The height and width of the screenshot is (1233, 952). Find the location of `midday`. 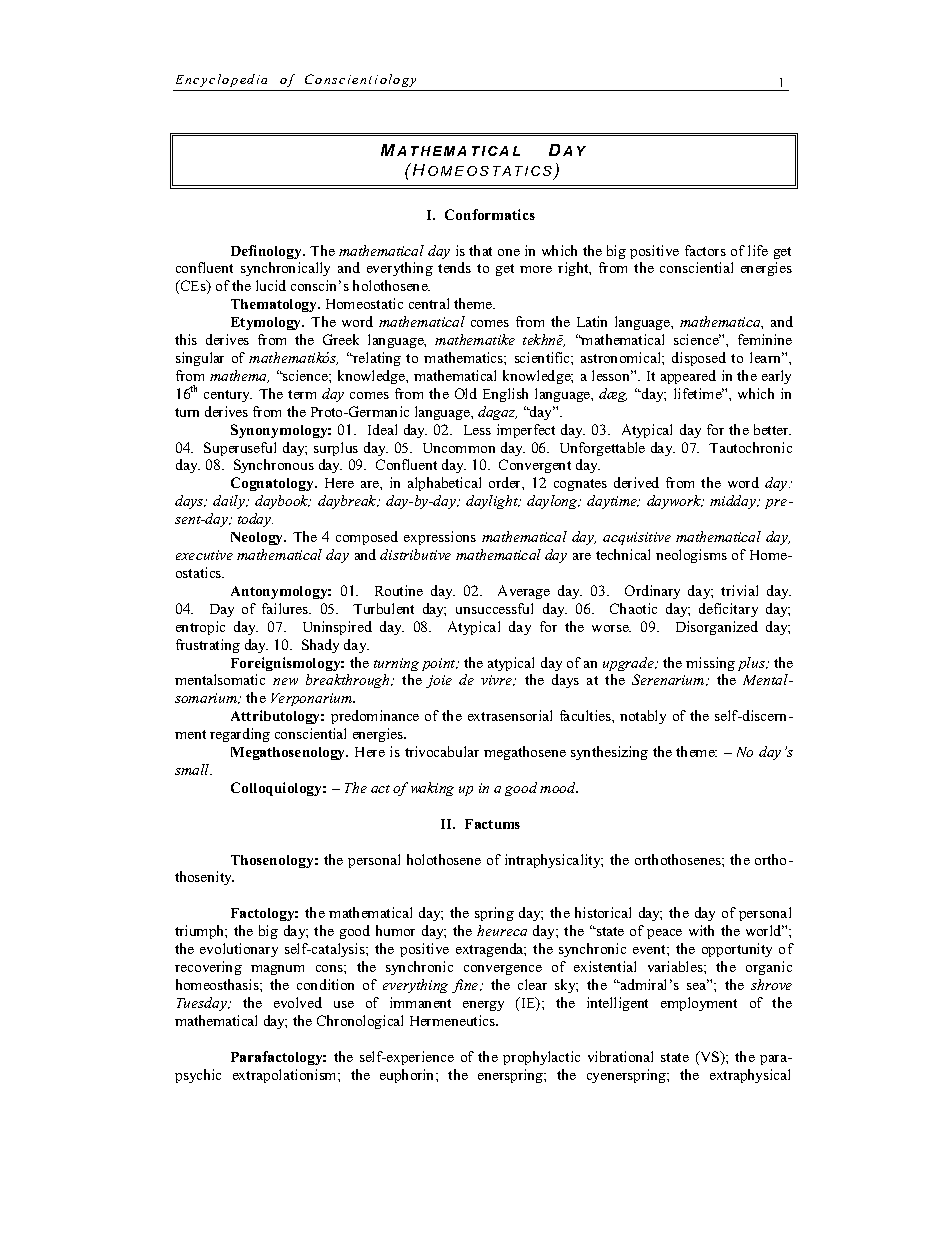

midday is located at coordinates (734, 502).
